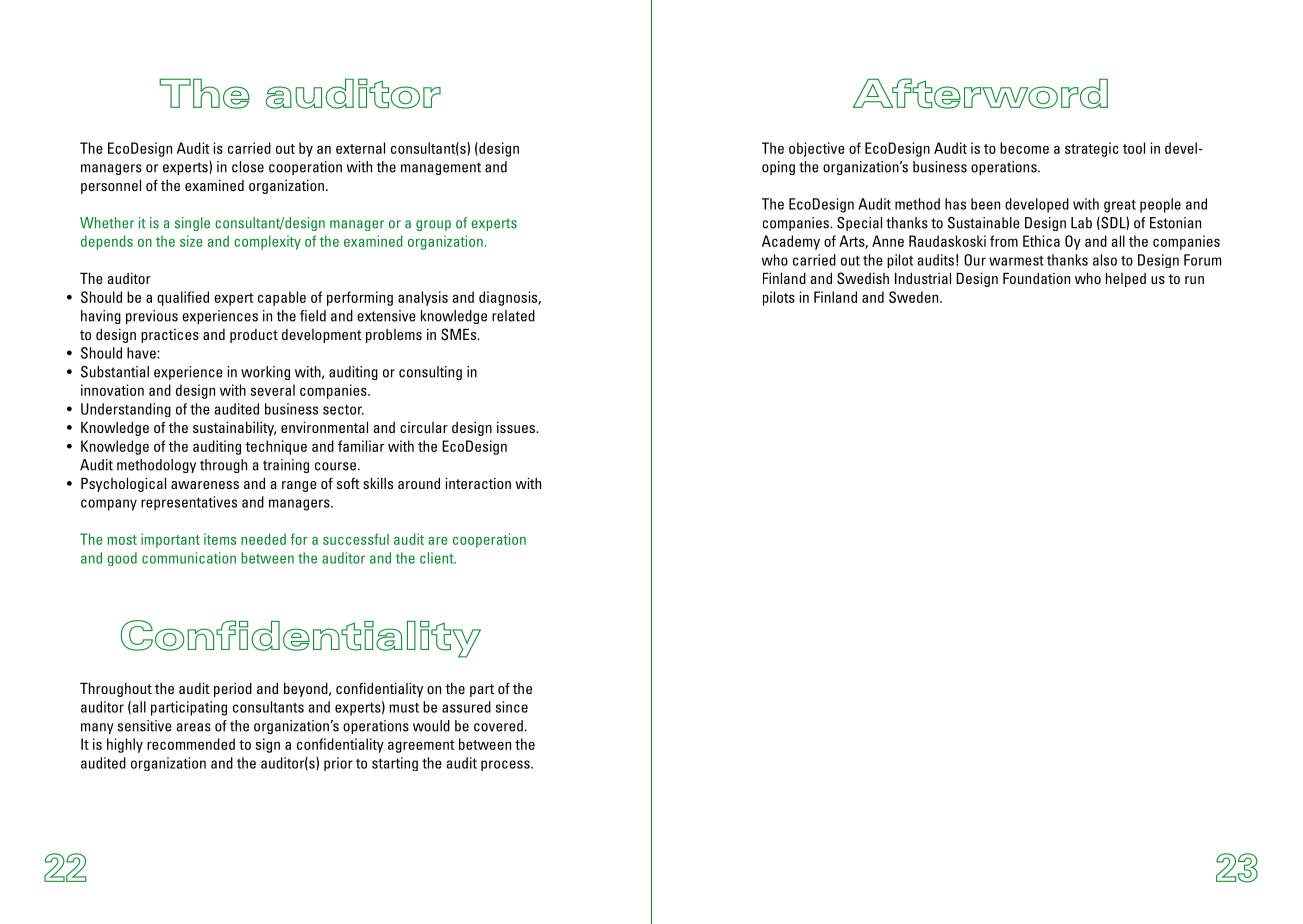 The height and width of the screenshot is (924, 1303). Describe the element at coordinates (191, 744) in the screenshot. I see `recommended` at that location.
